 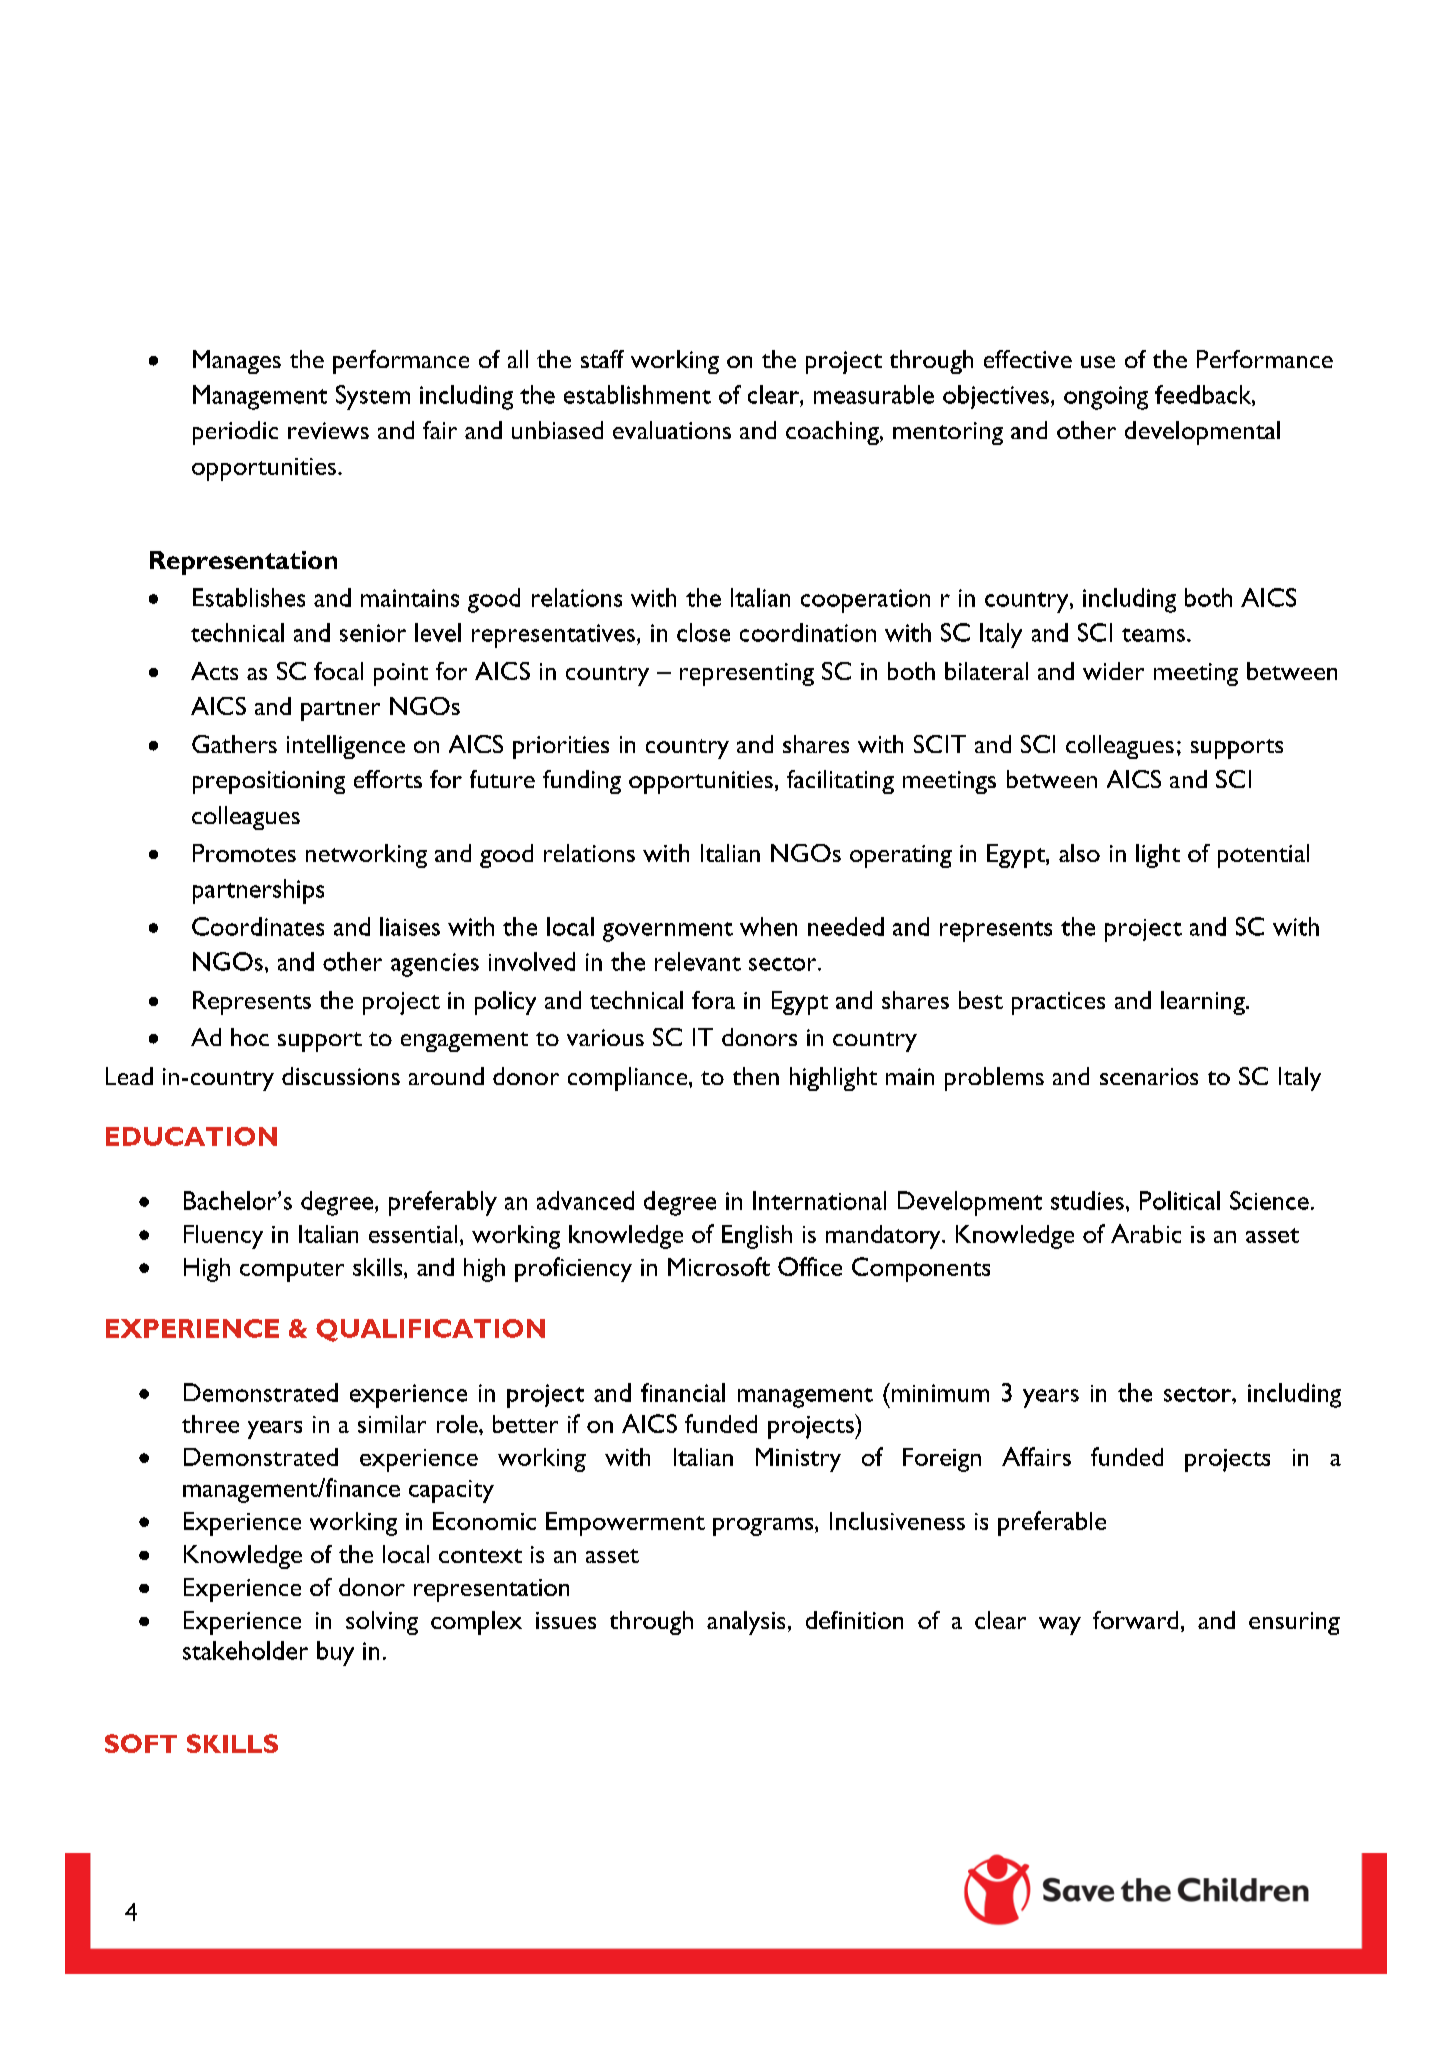 I want to click on ongoing, so click(x=1106, y=398).
